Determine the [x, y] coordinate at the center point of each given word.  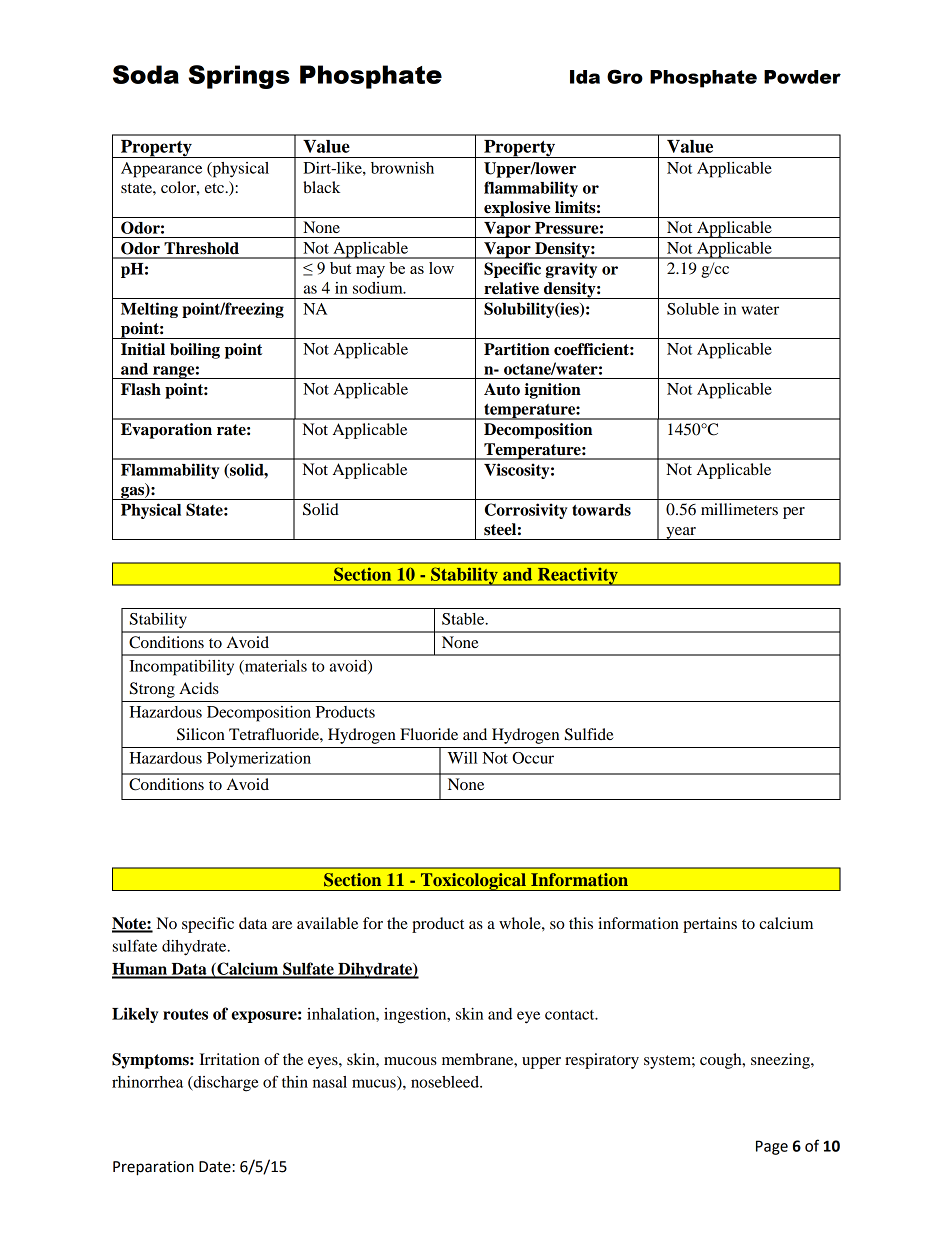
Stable [464, 619]
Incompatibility [181, 668]
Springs [239, 77]
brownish [402, 168]
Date [216, 1167]
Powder [802, 77]
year [681, 533]
